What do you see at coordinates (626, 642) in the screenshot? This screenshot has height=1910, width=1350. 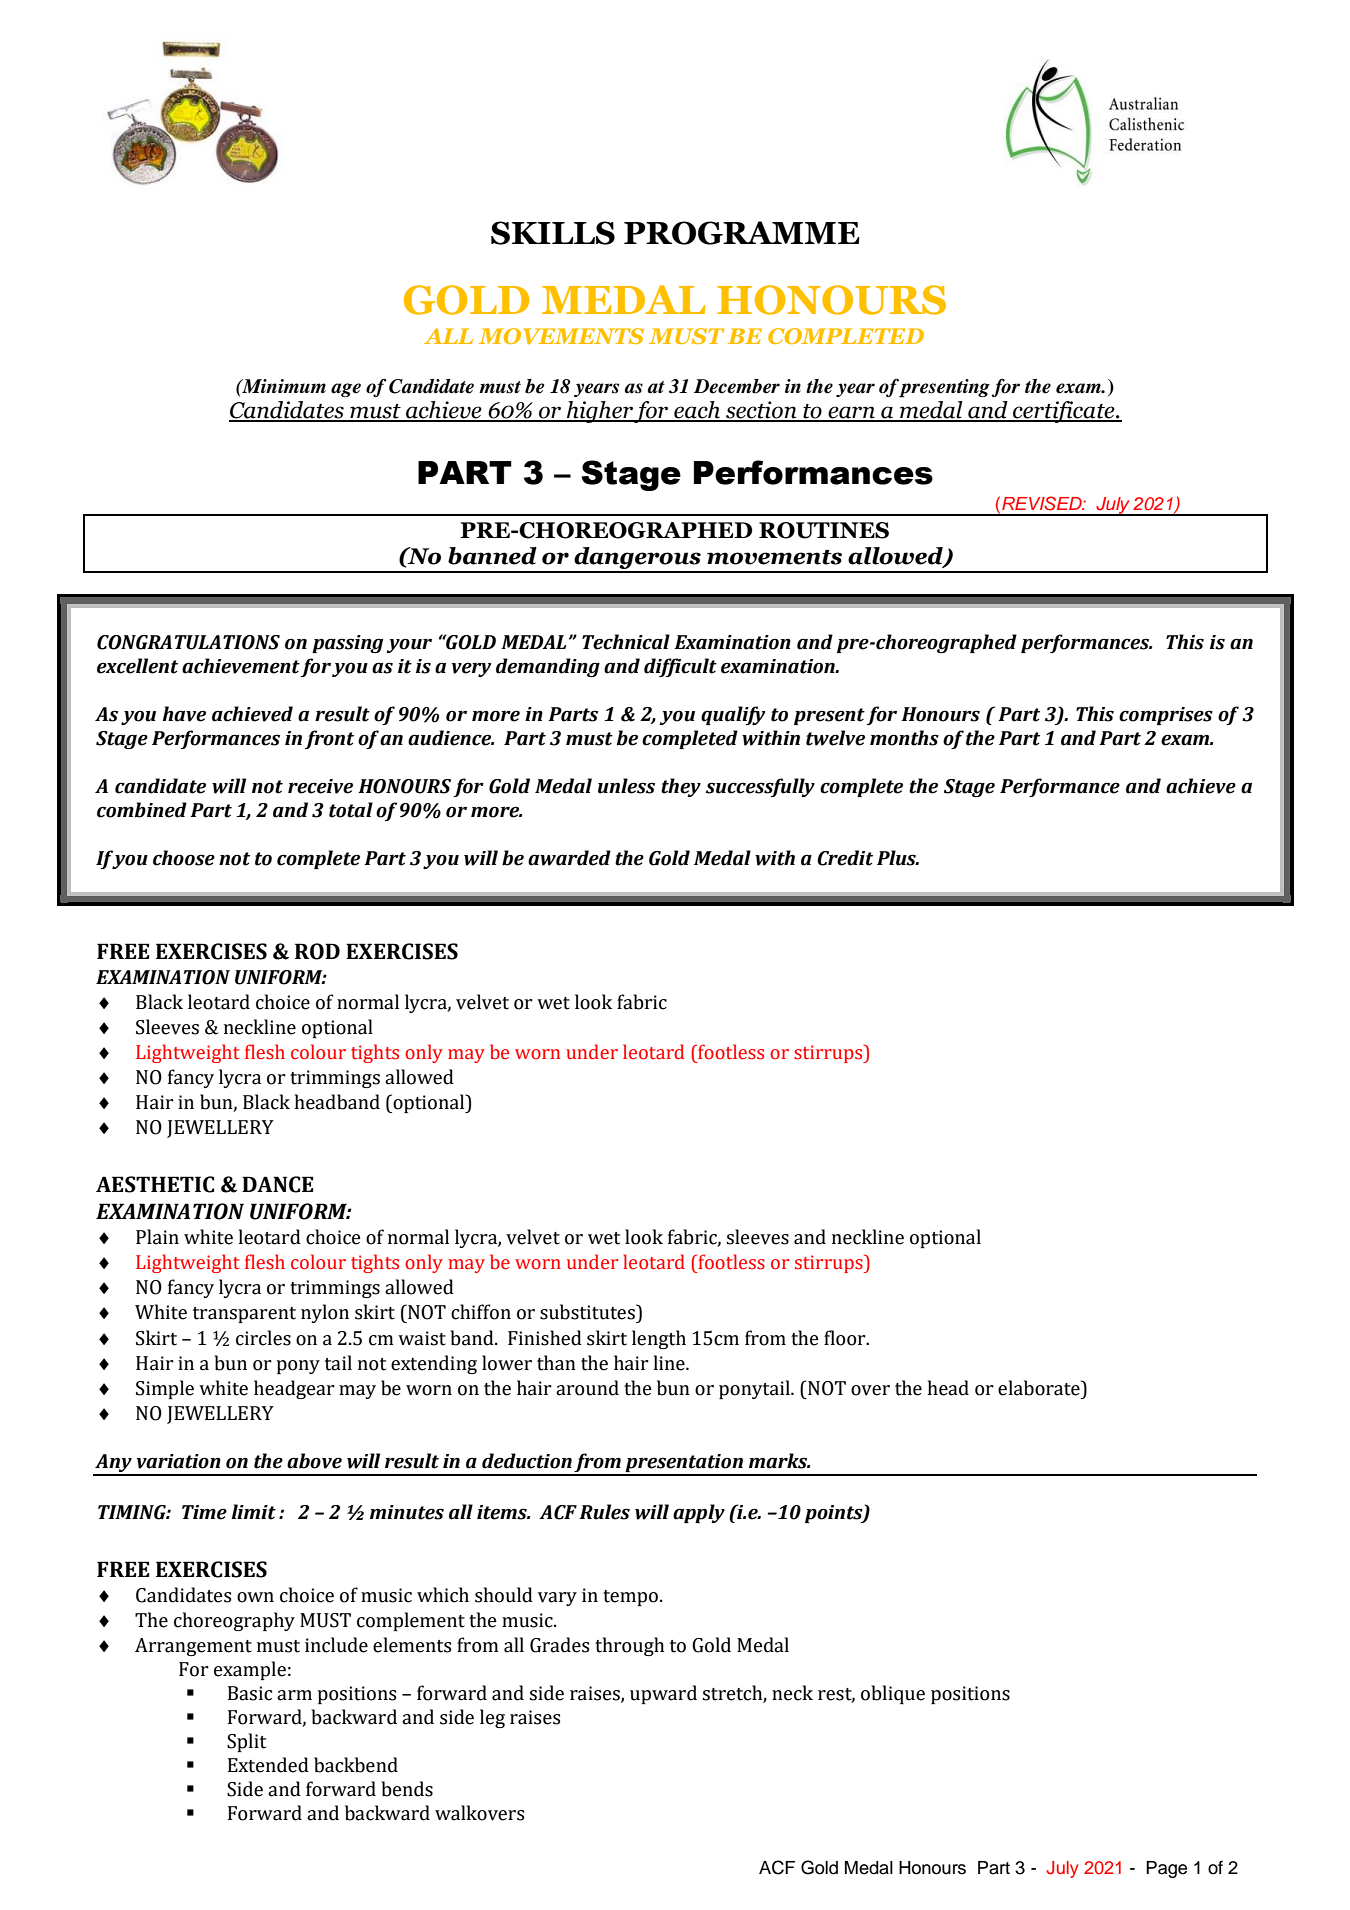 I see `Technical` at bounding box center [626, 642].
